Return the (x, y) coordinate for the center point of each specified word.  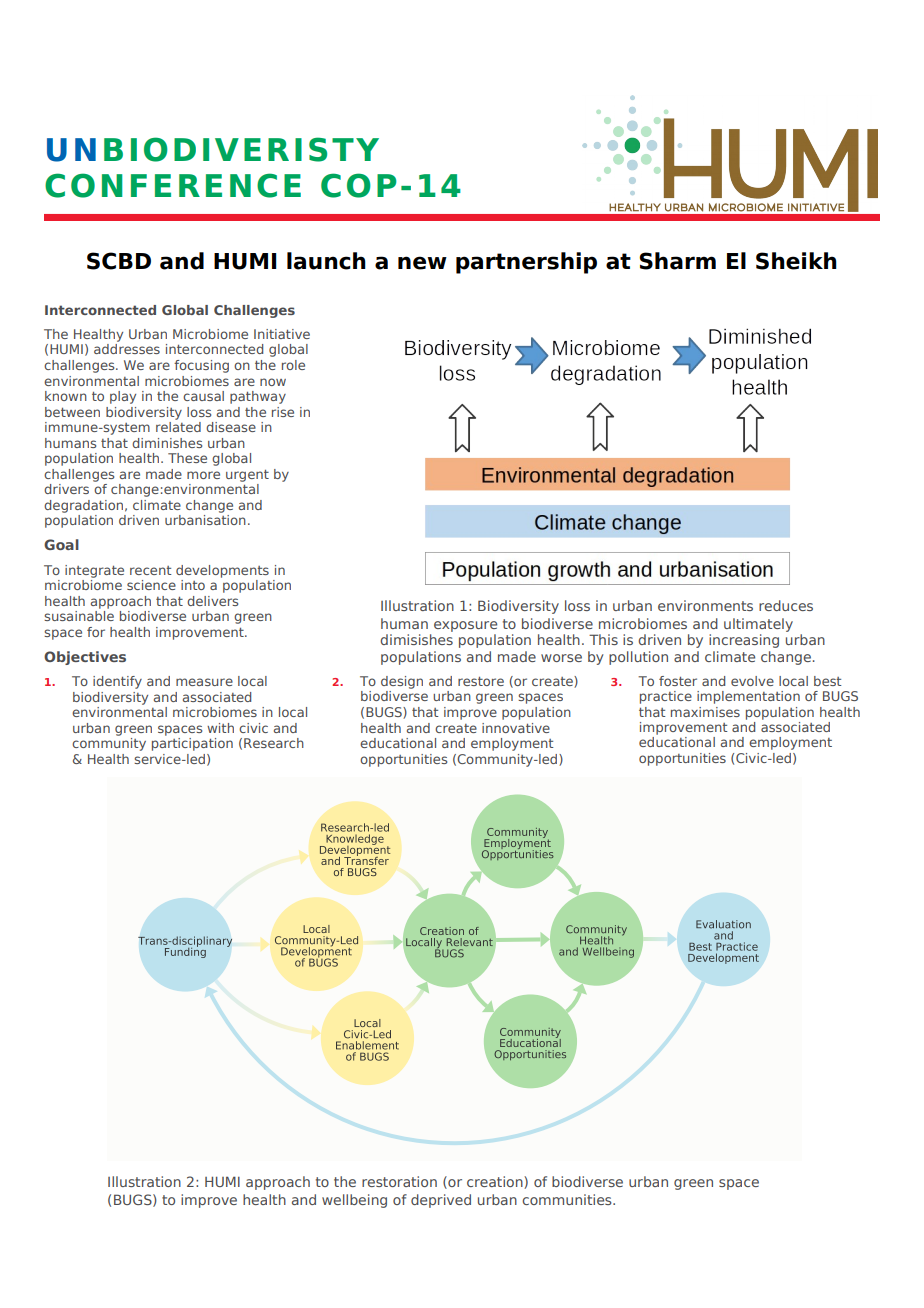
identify (117, 682)
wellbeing (354, 1201)
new (422, 263)
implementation (748, 697)
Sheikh (796, 261)
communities (568, 1199)
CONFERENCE (173, 185)
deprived (441, 1201)
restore (481, 681)
